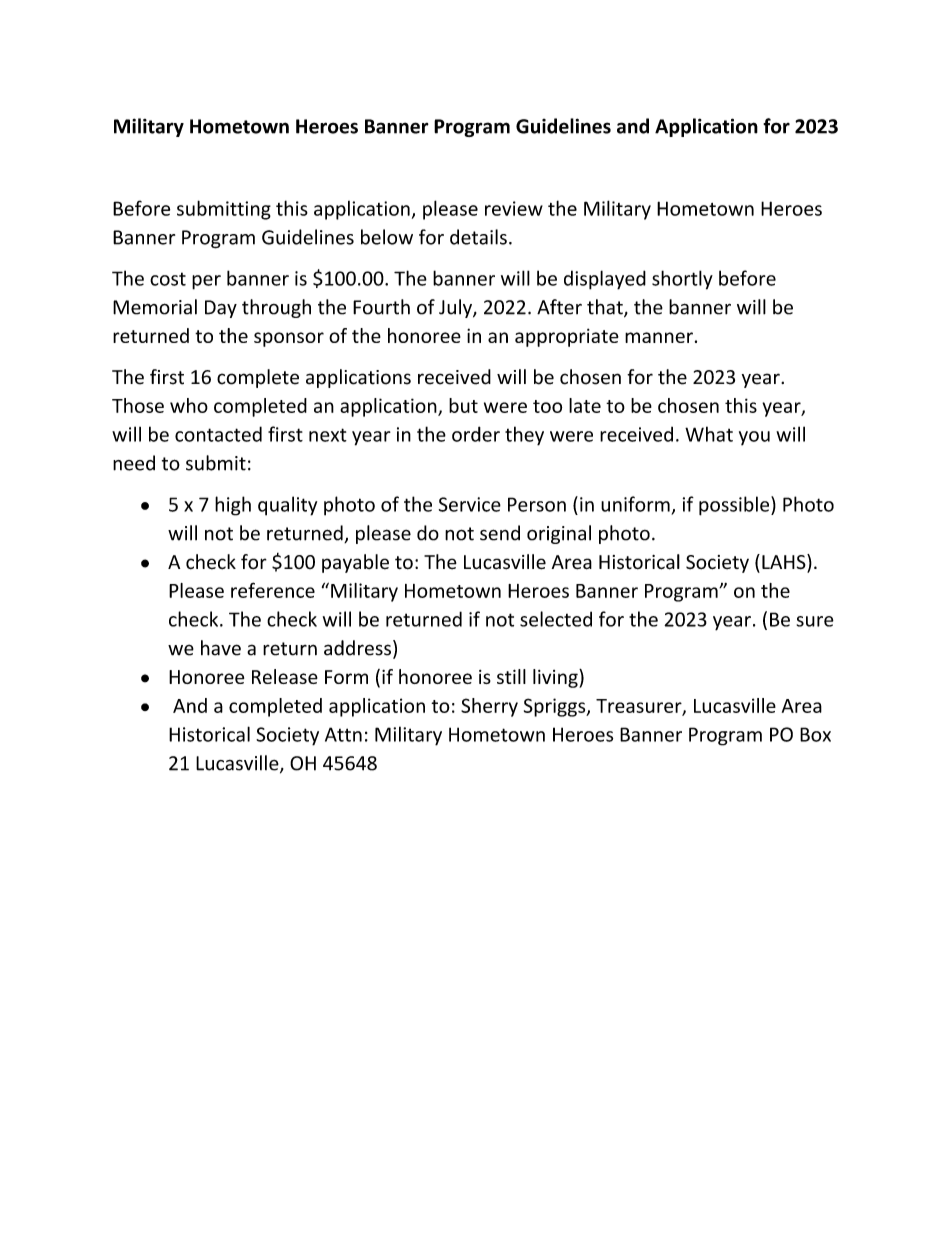  What do you see at coordinates (478, 237) in the screenshot?
I see `details` at bounding box center [478, 237].
